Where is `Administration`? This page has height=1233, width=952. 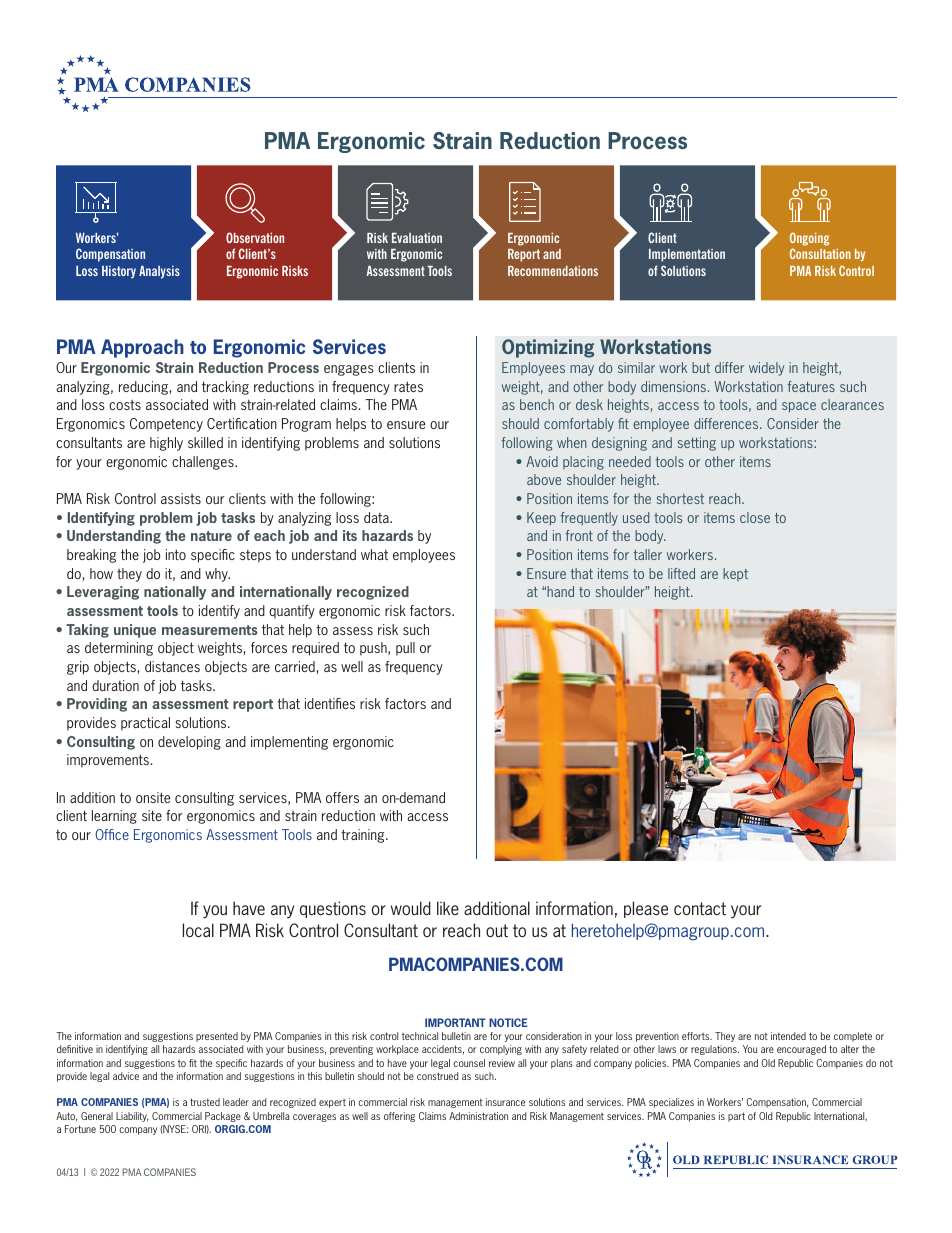 Administration is located at coordinates (478, 1116).
